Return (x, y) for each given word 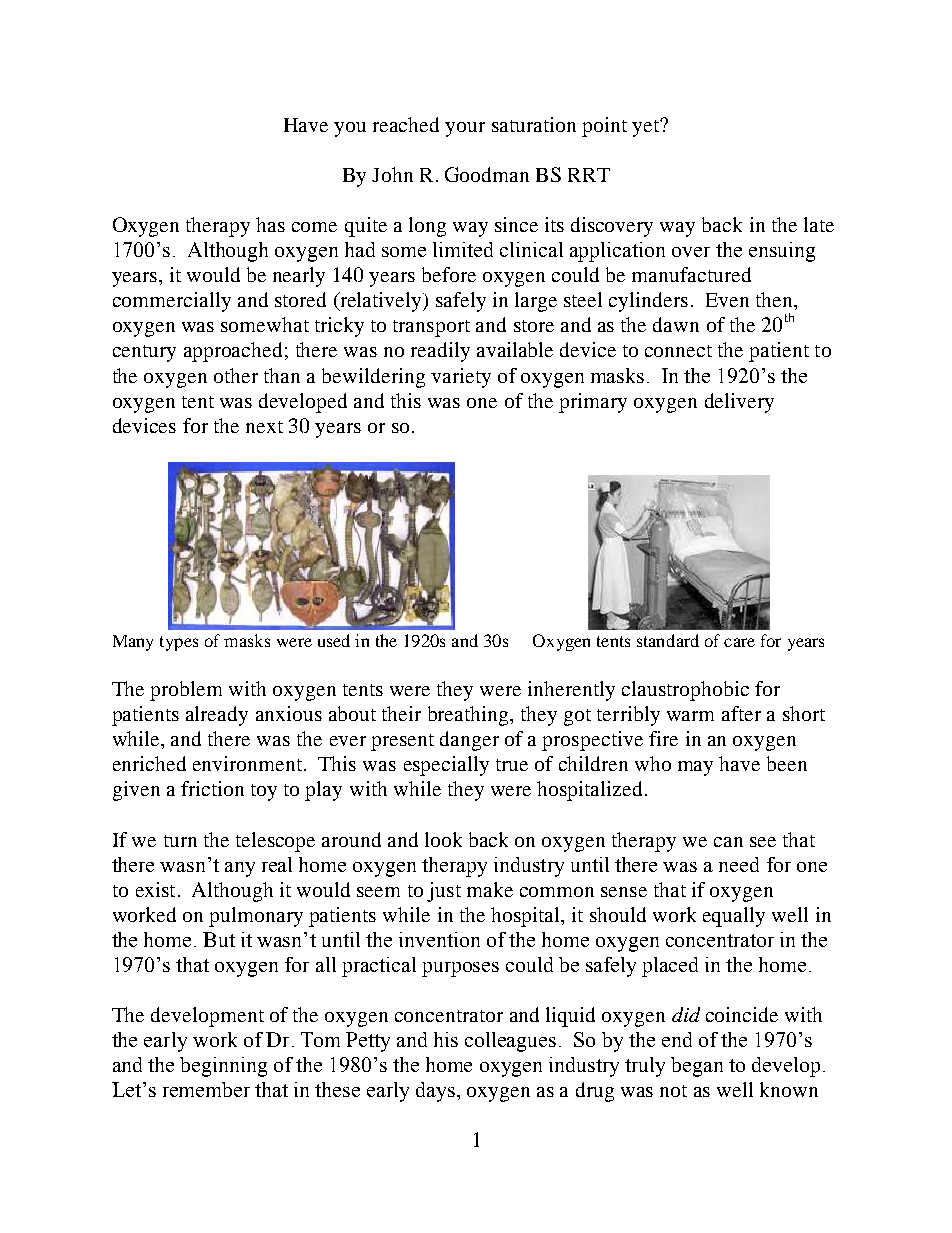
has (270, 224)
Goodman (487, 174)
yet (646, 128)
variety (461, 378)
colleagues (510, 1042)
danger (469, 741)
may (695, 768)
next (264, 427)
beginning (223, 1067)
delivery (739, 403)
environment (249, 763)
